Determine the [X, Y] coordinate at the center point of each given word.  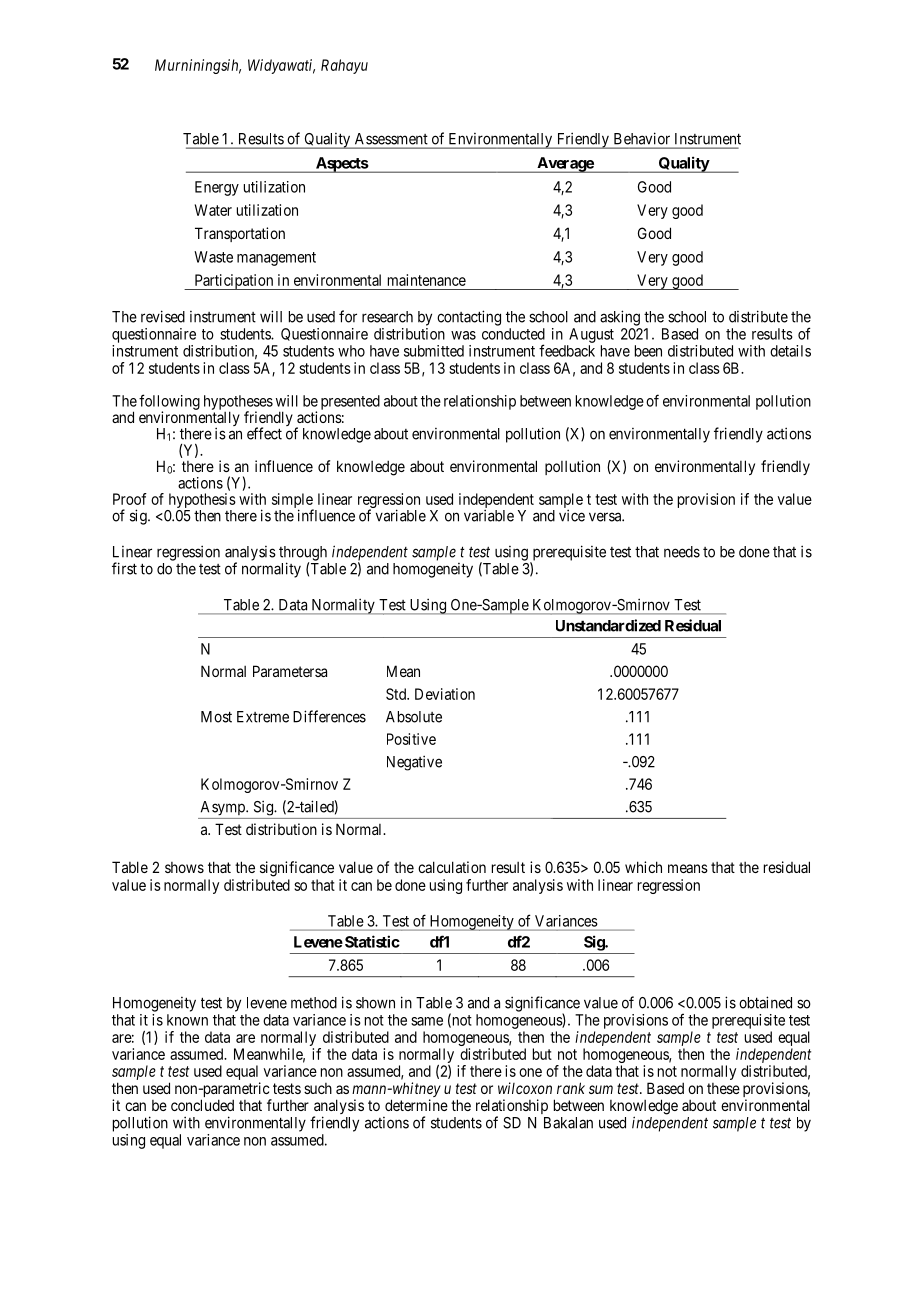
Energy [217, 188]
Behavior [642, 139]
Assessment [391, 139]
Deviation [445, 694]
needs [682, 552]
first [124, 568]
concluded [202, 1105]
